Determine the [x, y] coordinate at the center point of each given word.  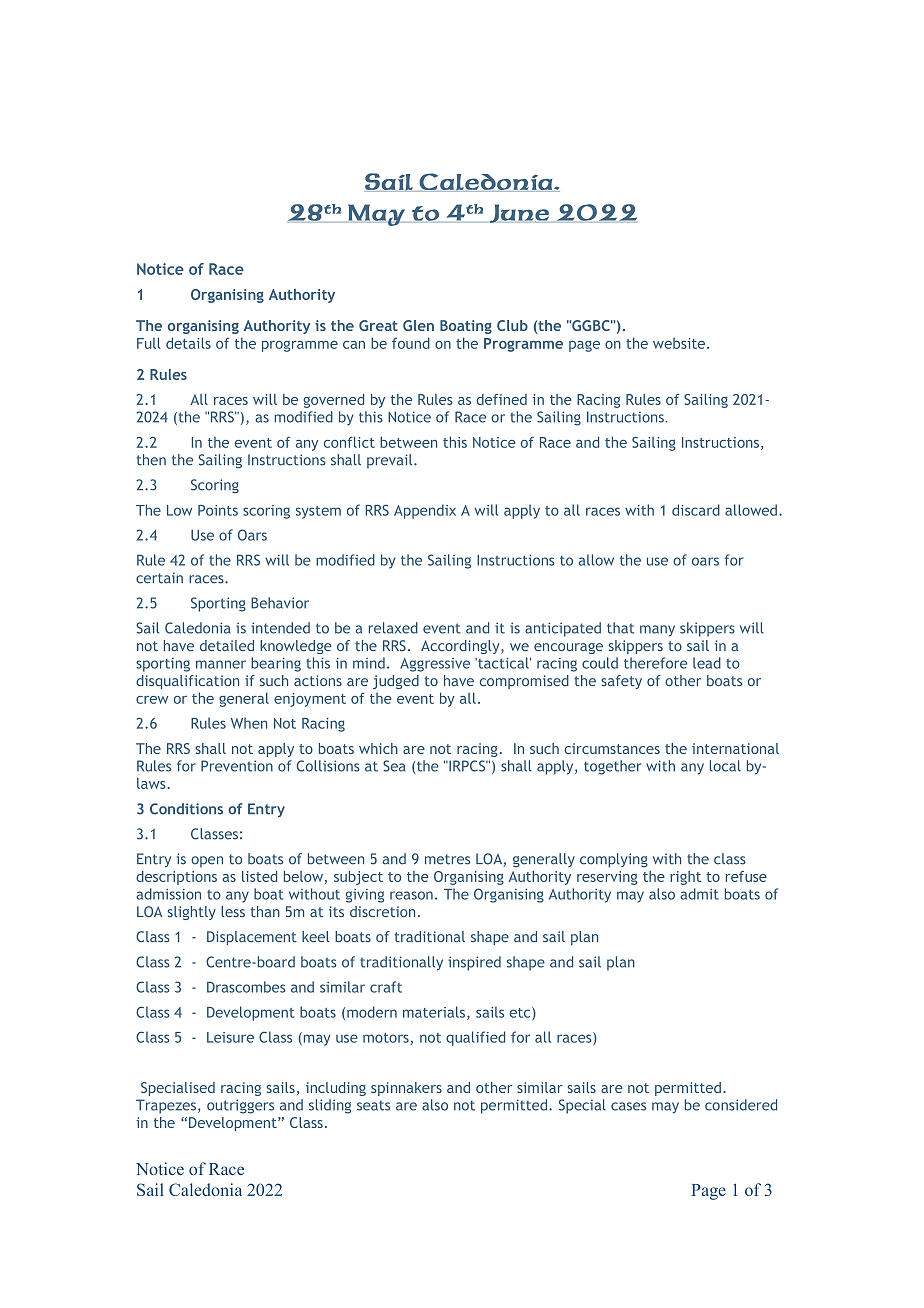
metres [447, 859]
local [725, 766]
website [680, 343]
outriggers [240, 1106]
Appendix [425, 511]
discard [696, 510]
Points [218, 510]
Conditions [186, 809]
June [519, 213]
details [188, 343]
